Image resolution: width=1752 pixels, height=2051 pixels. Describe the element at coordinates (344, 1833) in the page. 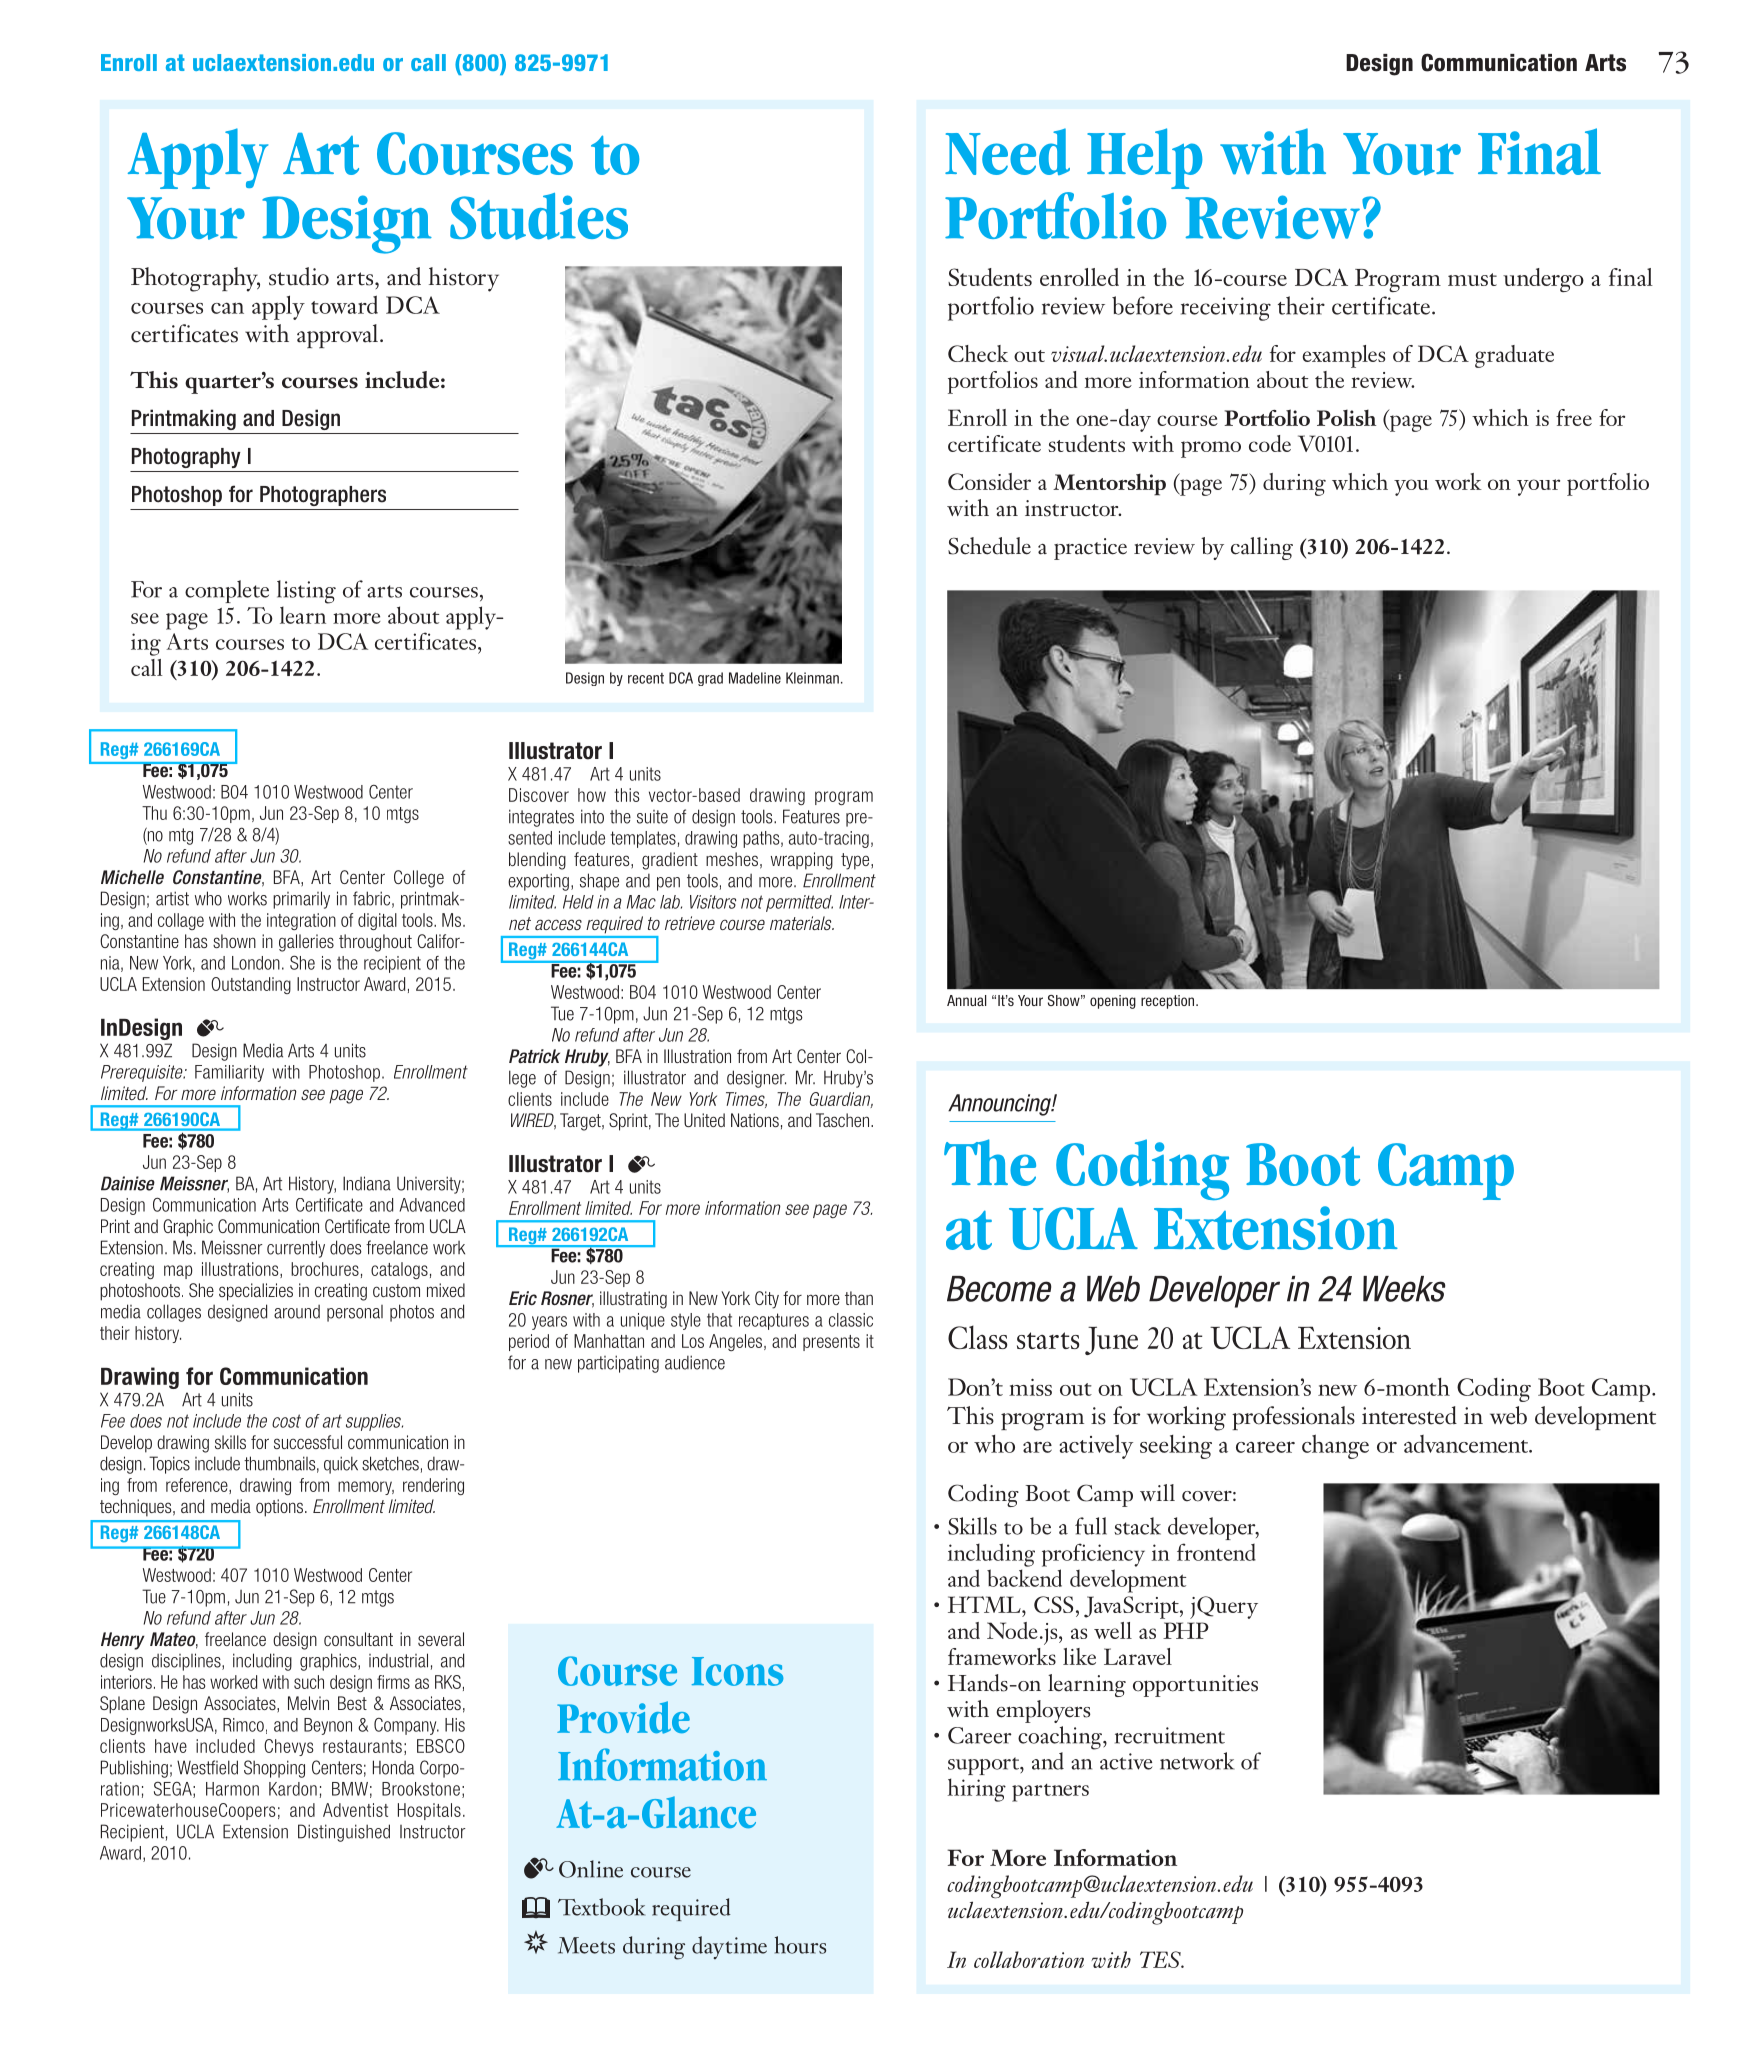

I see `Distinguished` at that location.
